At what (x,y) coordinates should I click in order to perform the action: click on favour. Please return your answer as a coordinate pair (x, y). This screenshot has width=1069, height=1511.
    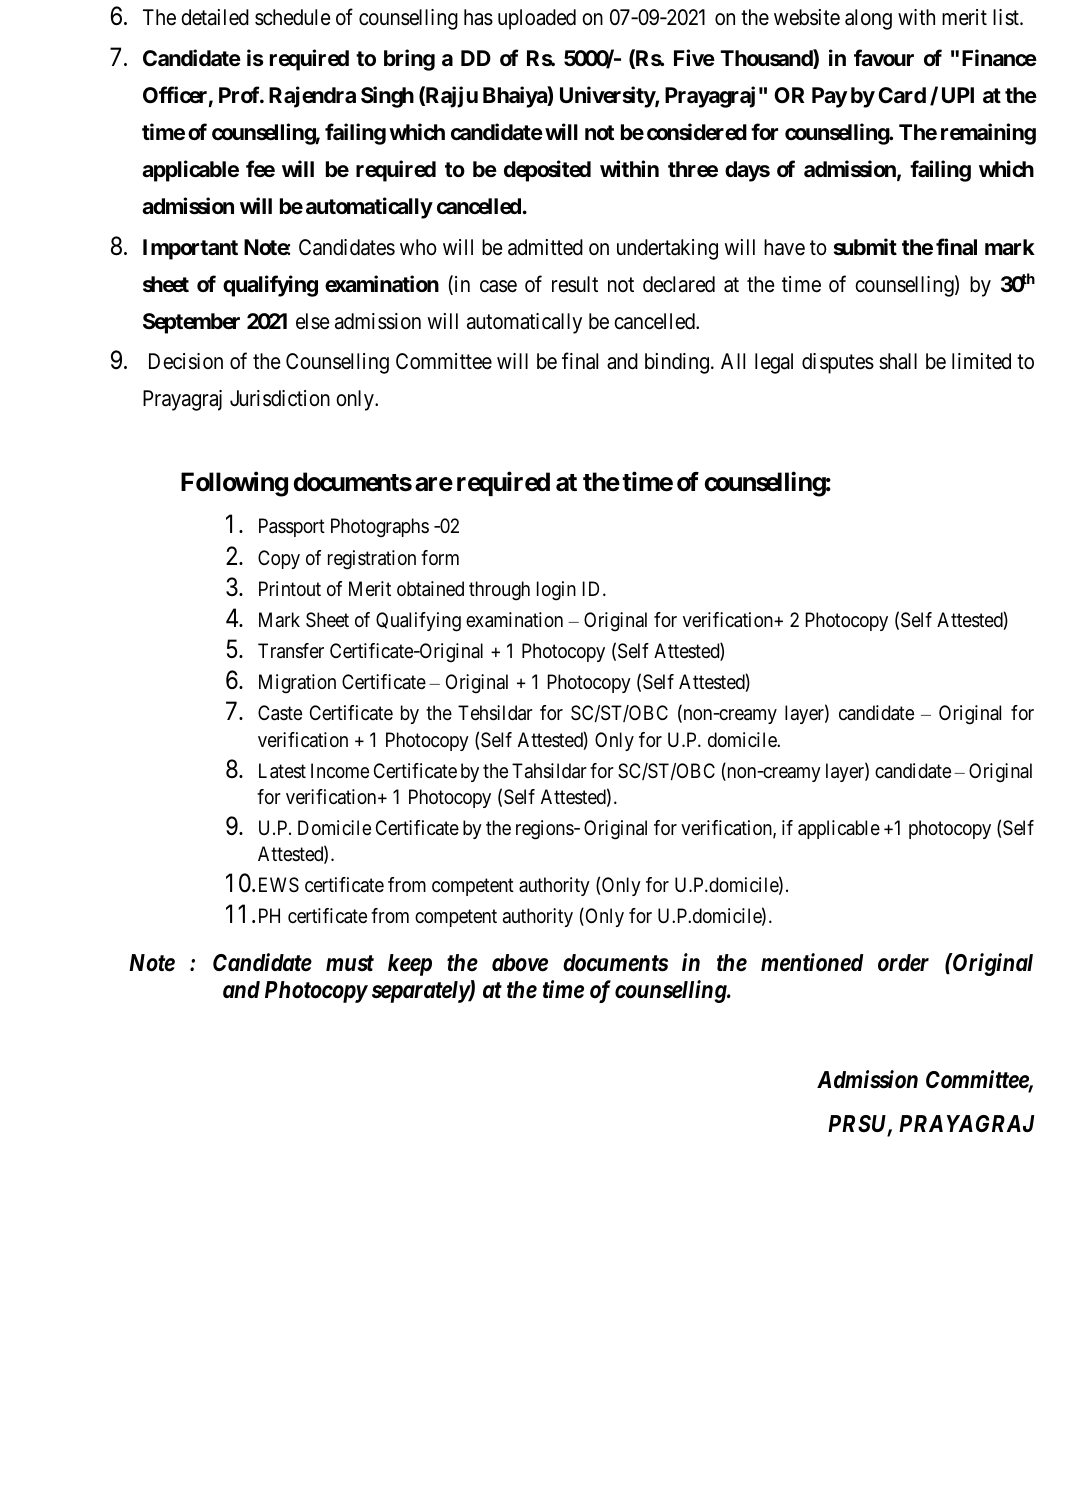
    Looking at the image, I should click on (884, 58).
